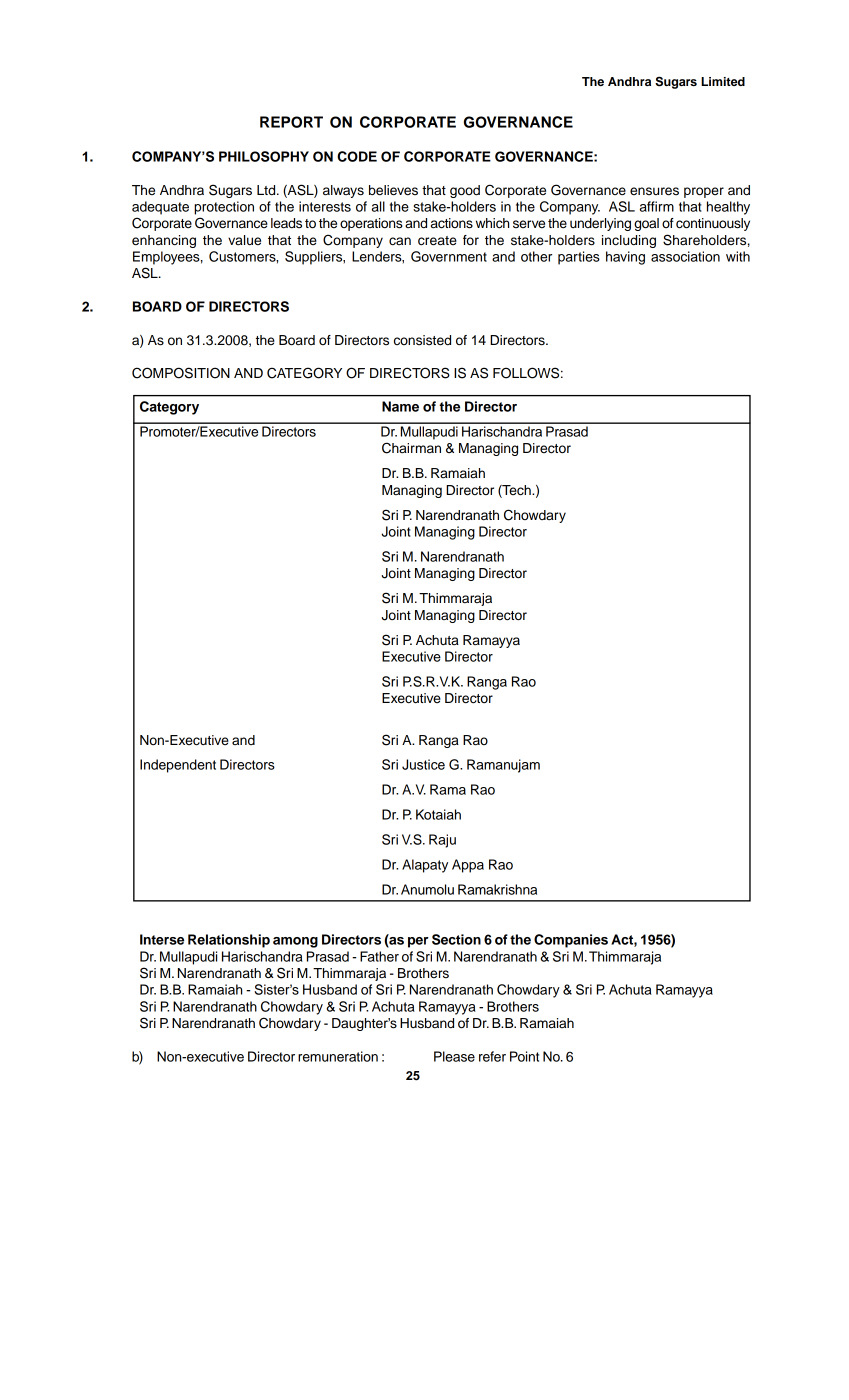 This page has width=849, height=1400. I want to click on Companies, so click(571, 941).
